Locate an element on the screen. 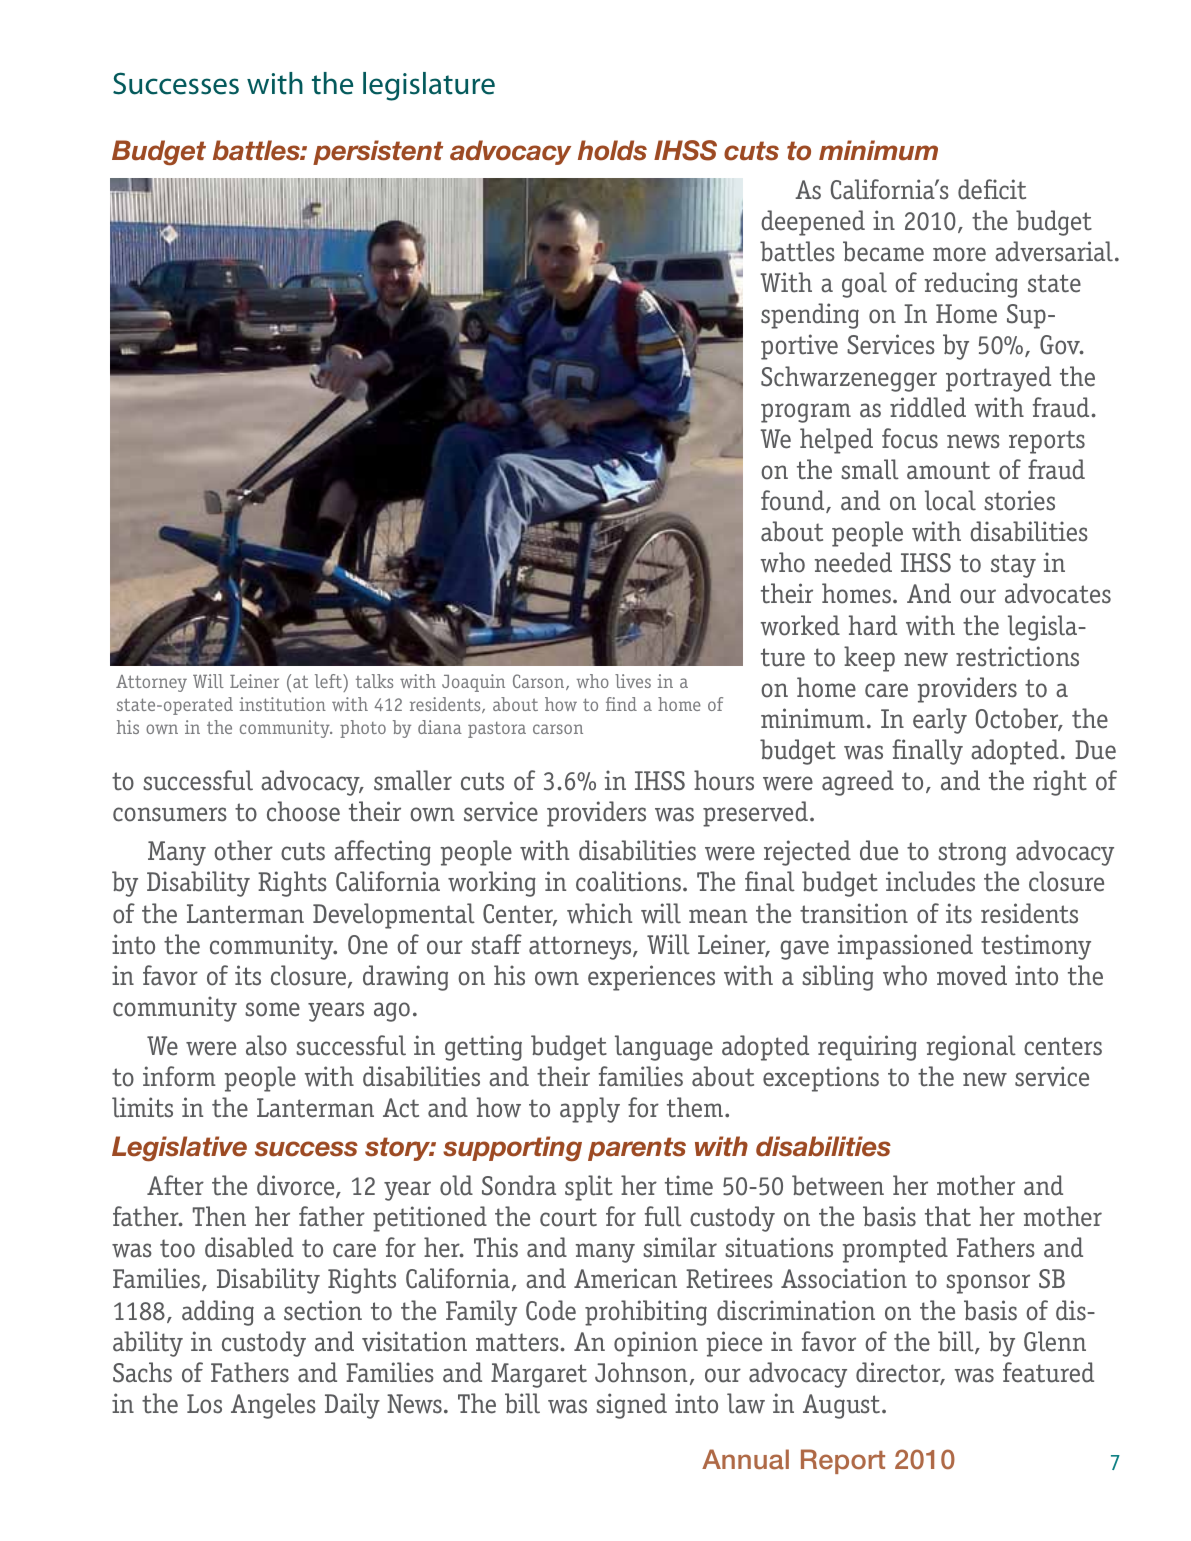 The image size is (1191, 1541). persistent is located at coordinates (378, 152).
